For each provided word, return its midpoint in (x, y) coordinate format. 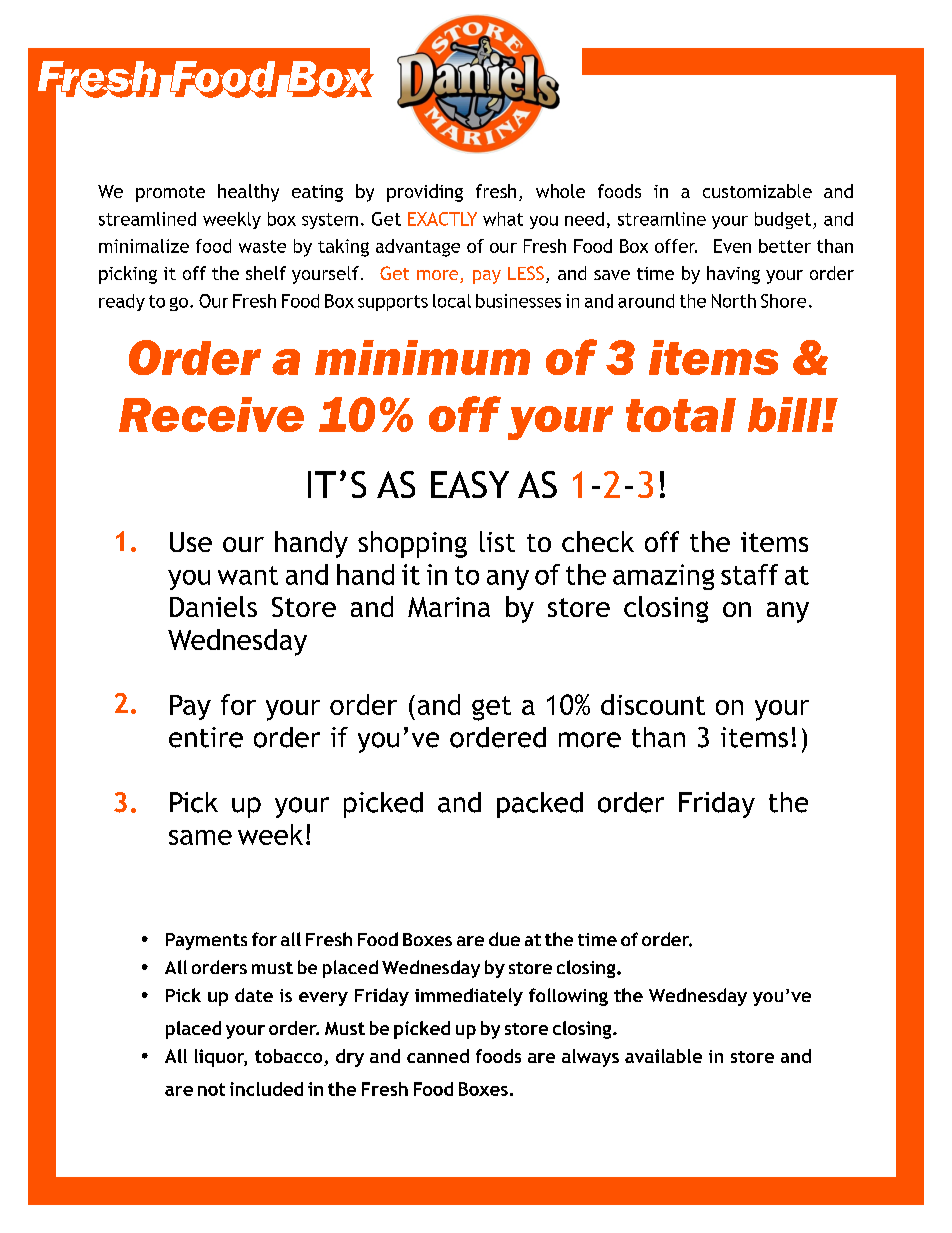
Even (732, 246)
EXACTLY (442, 219)
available (663, 1056)
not (211, 1089)
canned (438, 1056)
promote (170, 194)
